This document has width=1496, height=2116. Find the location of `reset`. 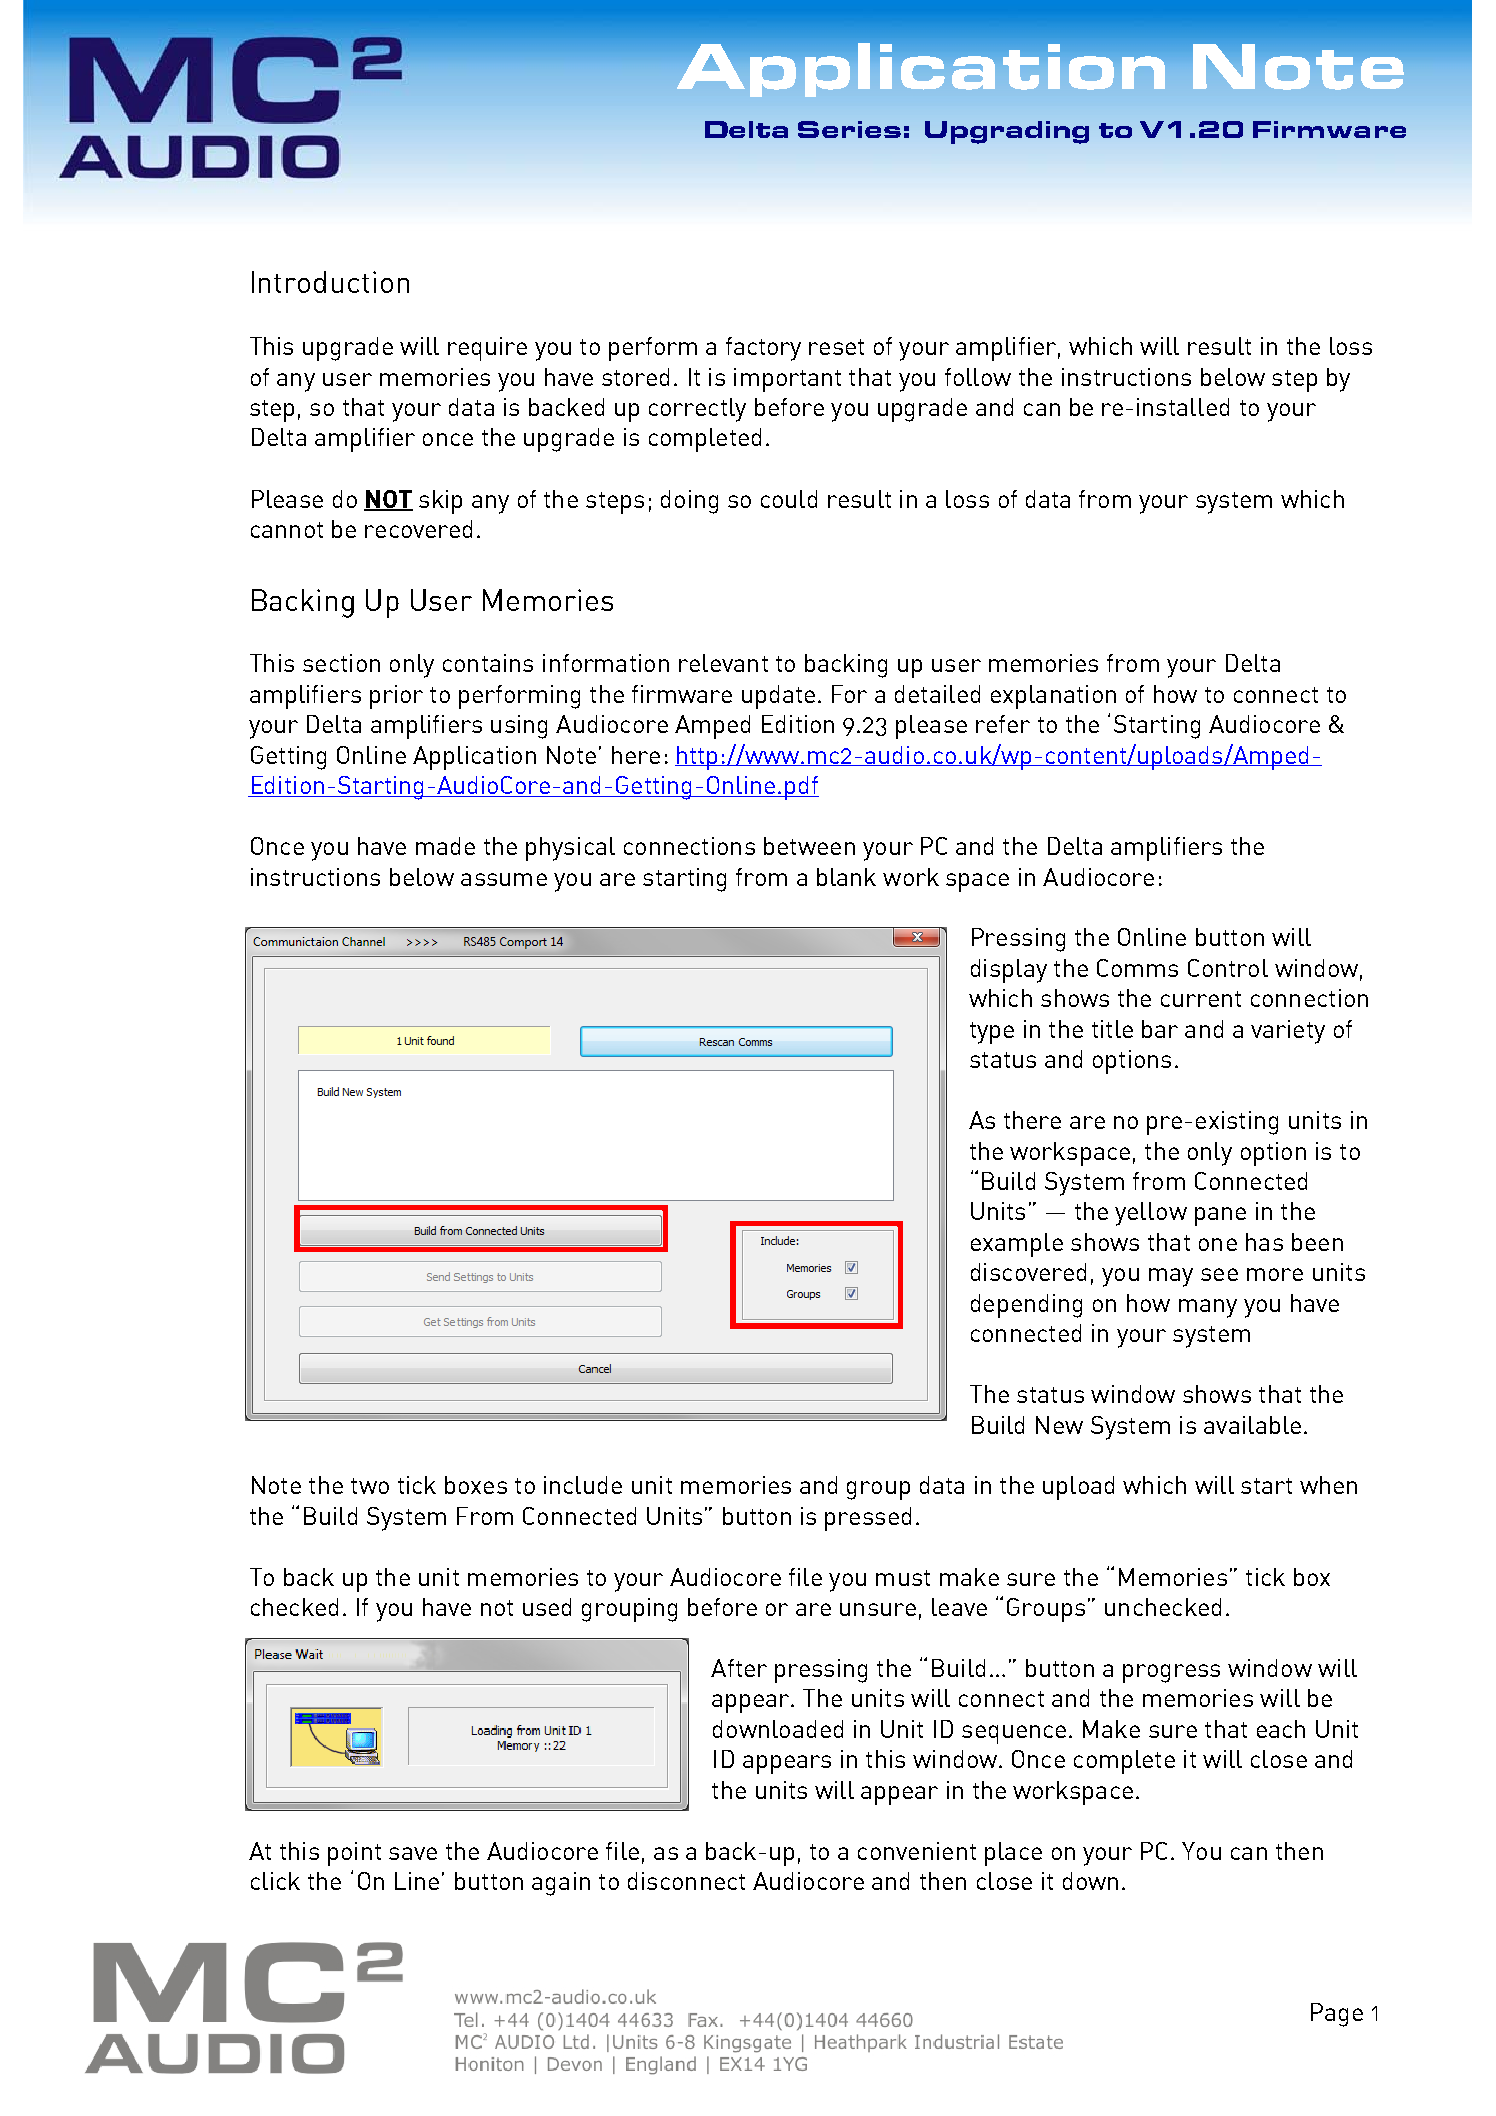

reset is located at coordinates (836, 347).
